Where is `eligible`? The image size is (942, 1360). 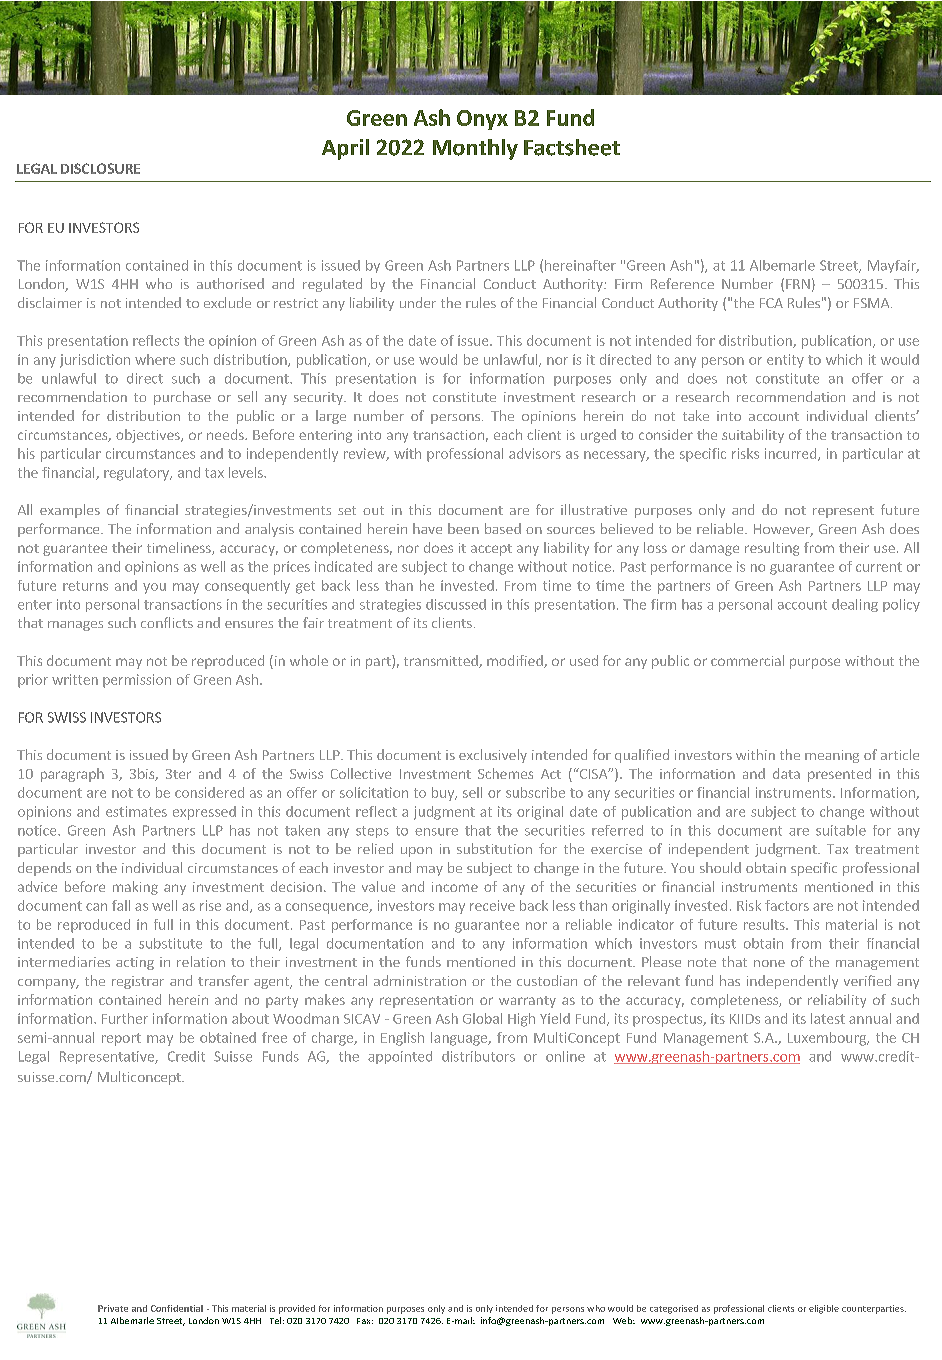 eligible is located at coordinates (824, 1309).
